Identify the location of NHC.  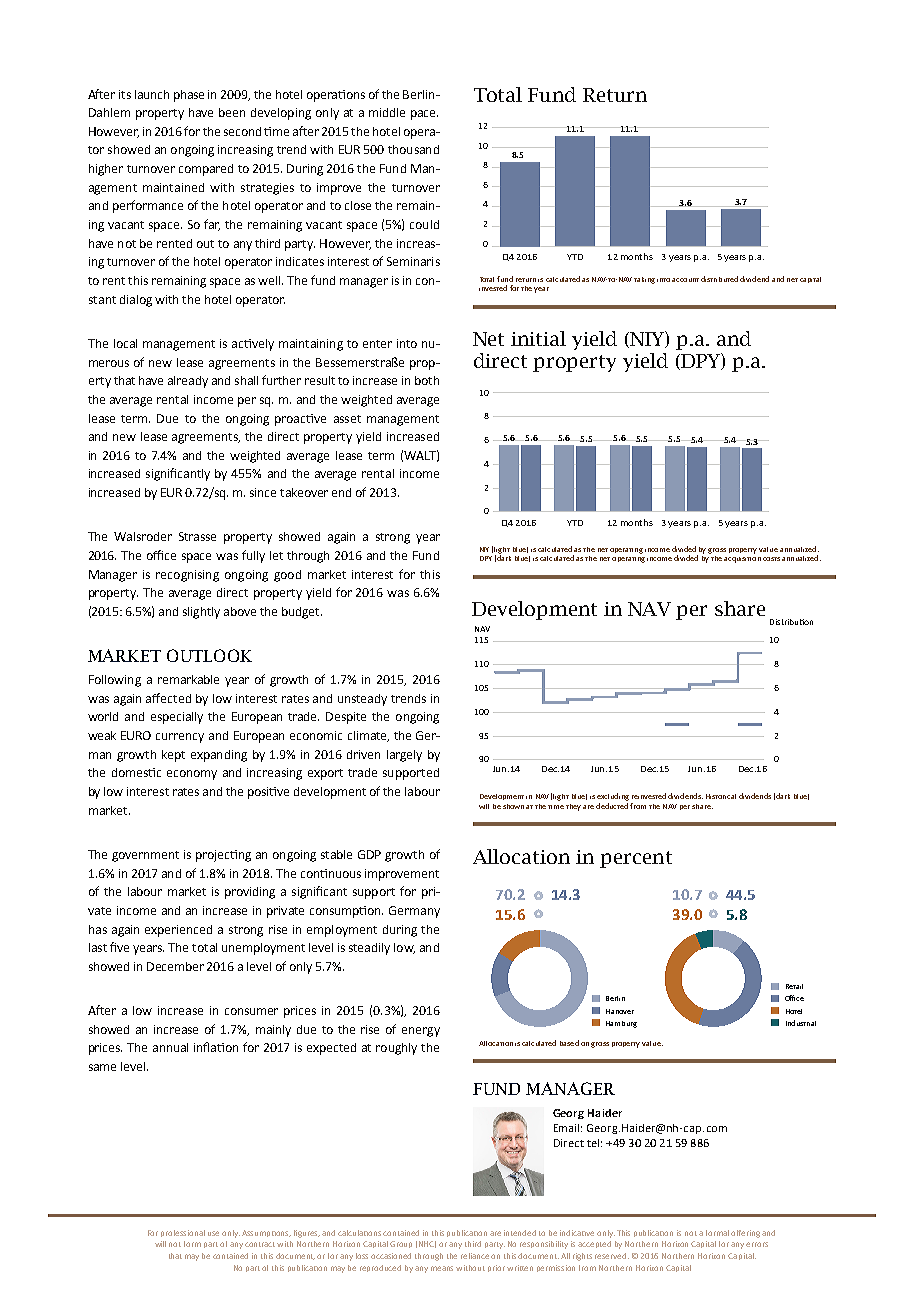
(427, 1244).
